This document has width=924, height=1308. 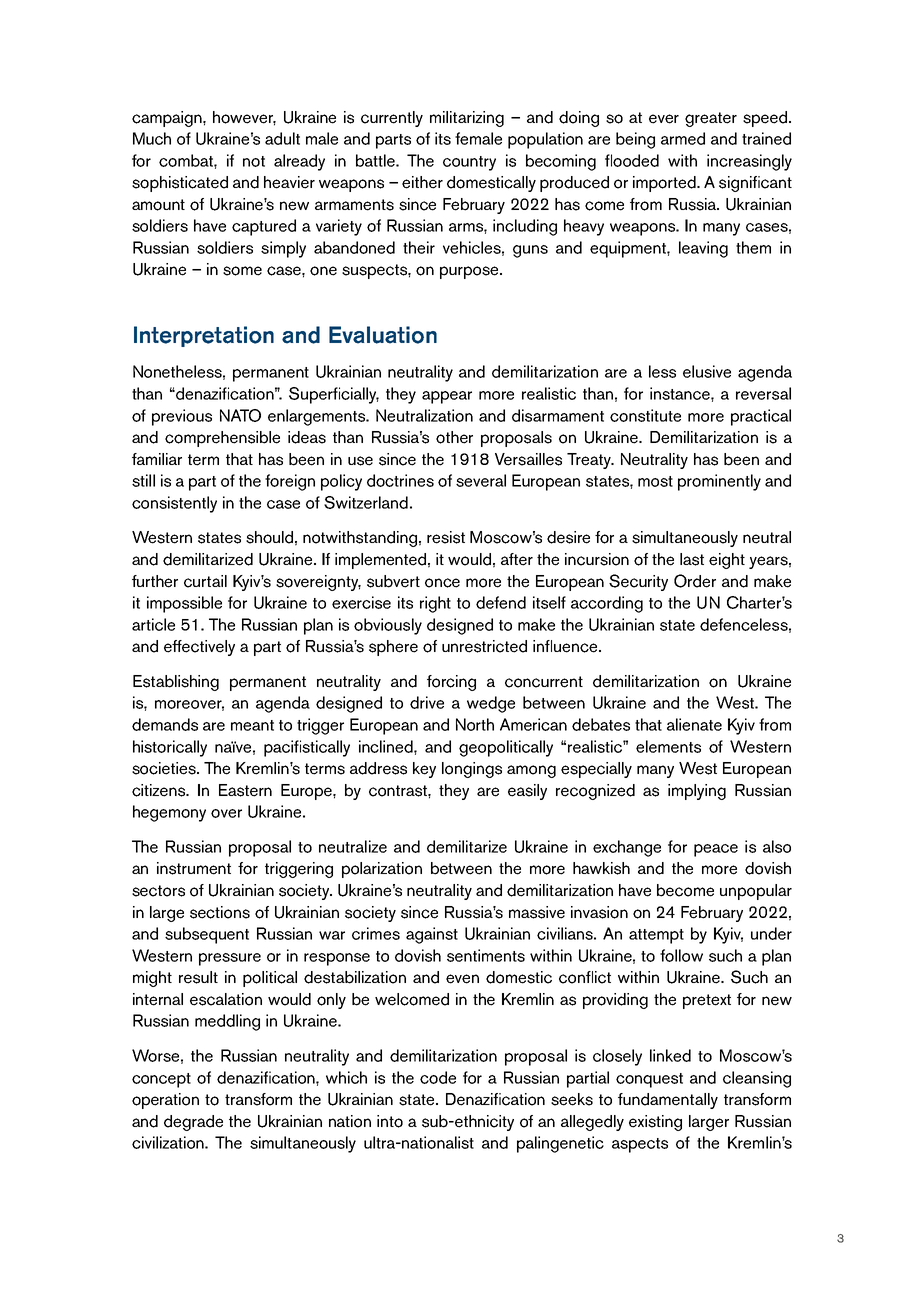 What do you see at coordinates (199, 648) in the document?
I see `effectively` at bounding box center [199, 648].
